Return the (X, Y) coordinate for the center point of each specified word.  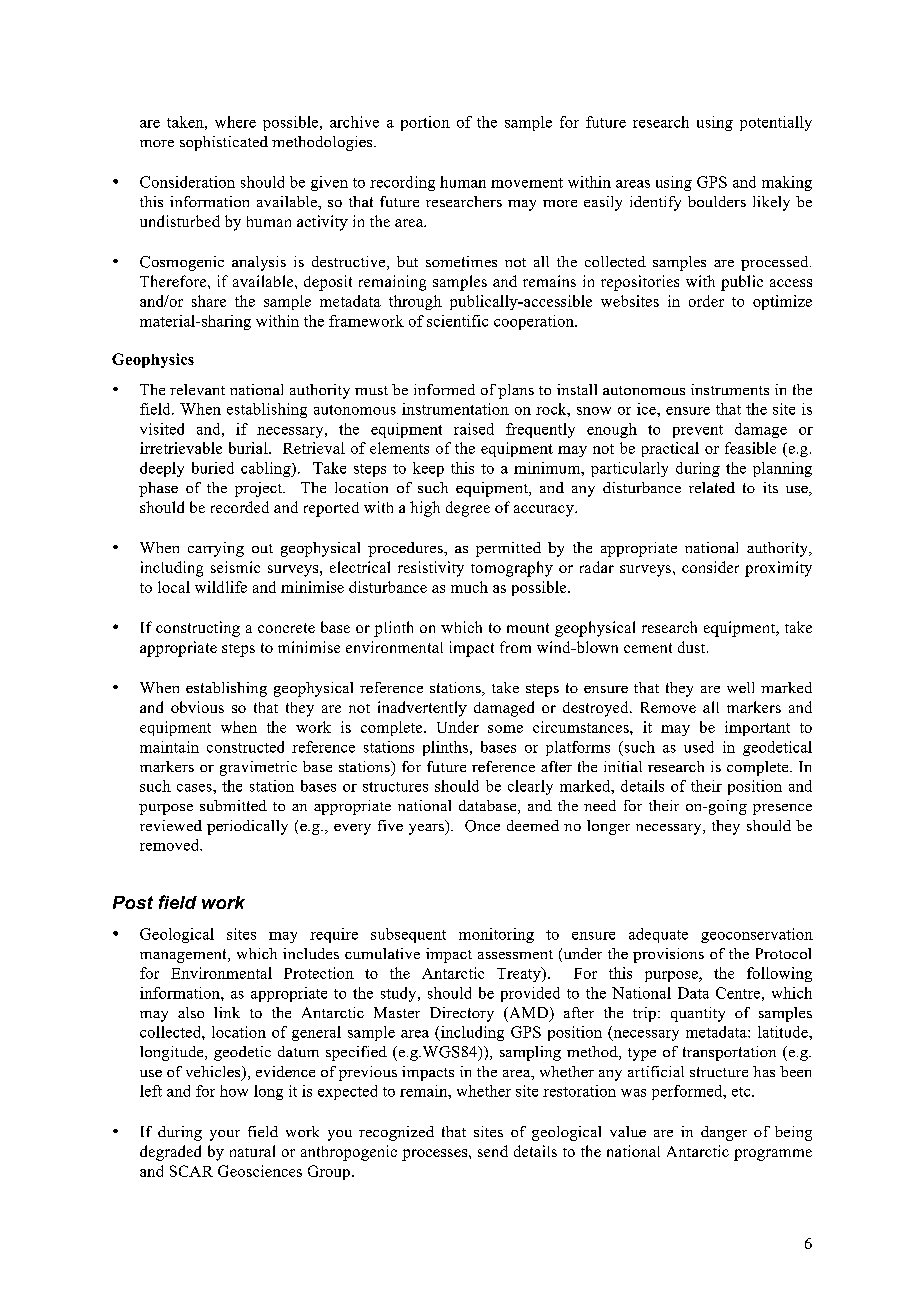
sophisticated (224, 143)
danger (724, 1133)
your (225, 1135)
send (493, 1151)
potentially (776, 123)
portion (425, 123)
